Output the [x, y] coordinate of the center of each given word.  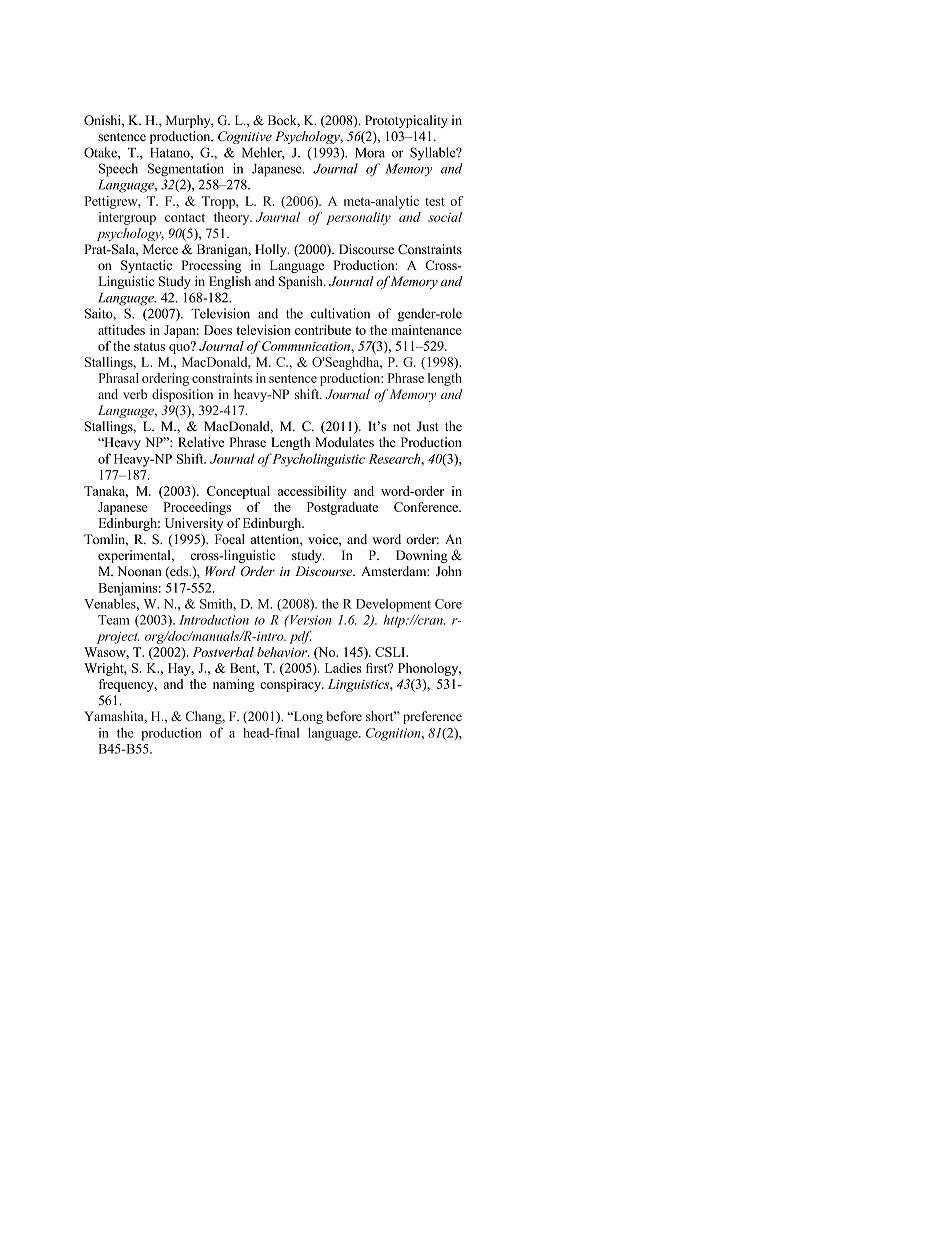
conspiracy [292, 685]
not [402, 427]
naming [234, 685]
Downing [422, 556]
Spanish [302, 282]
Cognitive [245, 137]
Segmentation [186, 170]
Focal [230, 539]
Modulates [344, 442]
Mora [370, 153]
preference [432, 717]
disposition [182, 395]
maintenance [426, 330]
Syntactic [146, 266]
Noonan [139, 571]
